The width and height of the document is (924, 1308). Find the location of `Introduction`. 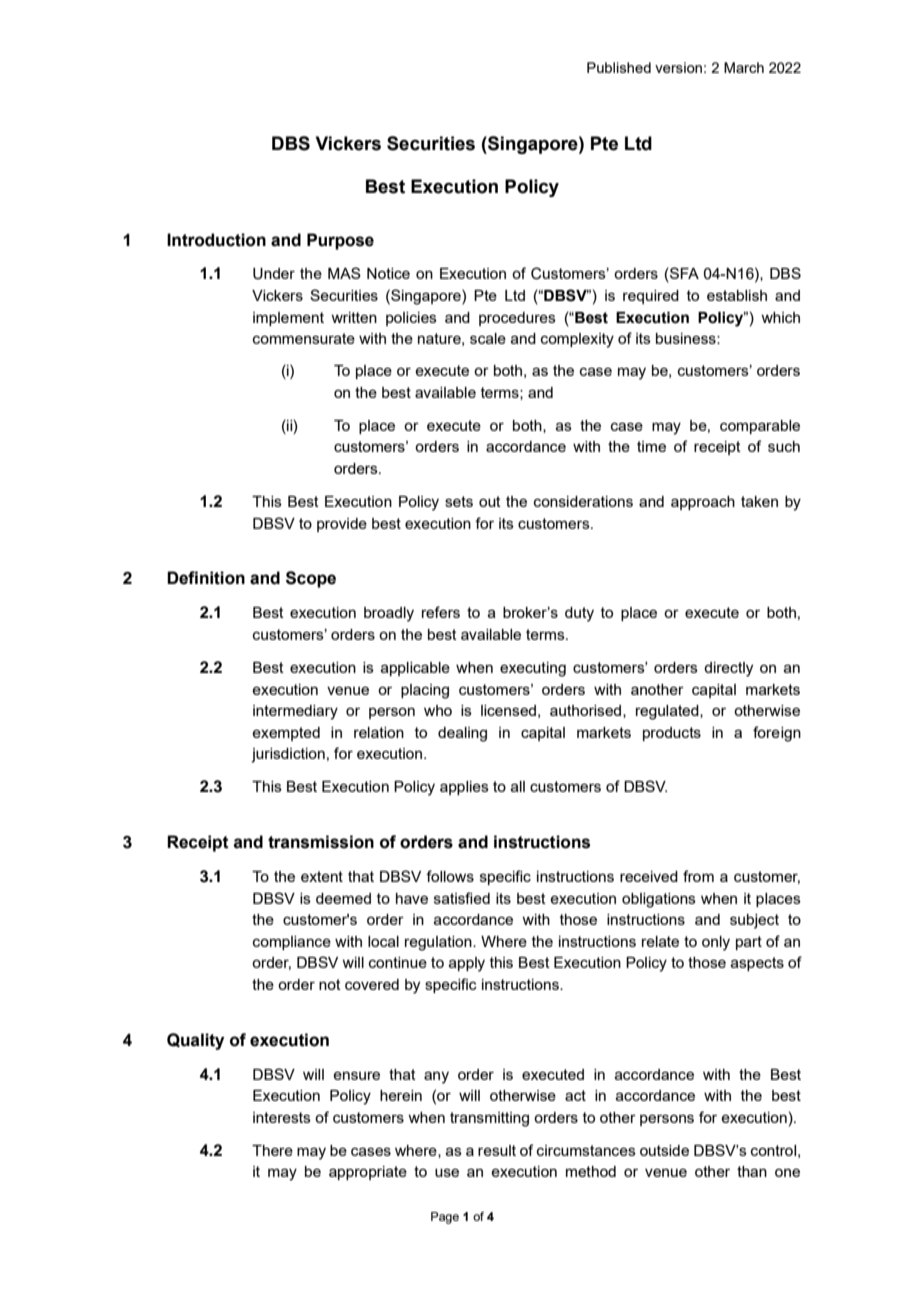

Introduction is located at coordinates (216, 240).
